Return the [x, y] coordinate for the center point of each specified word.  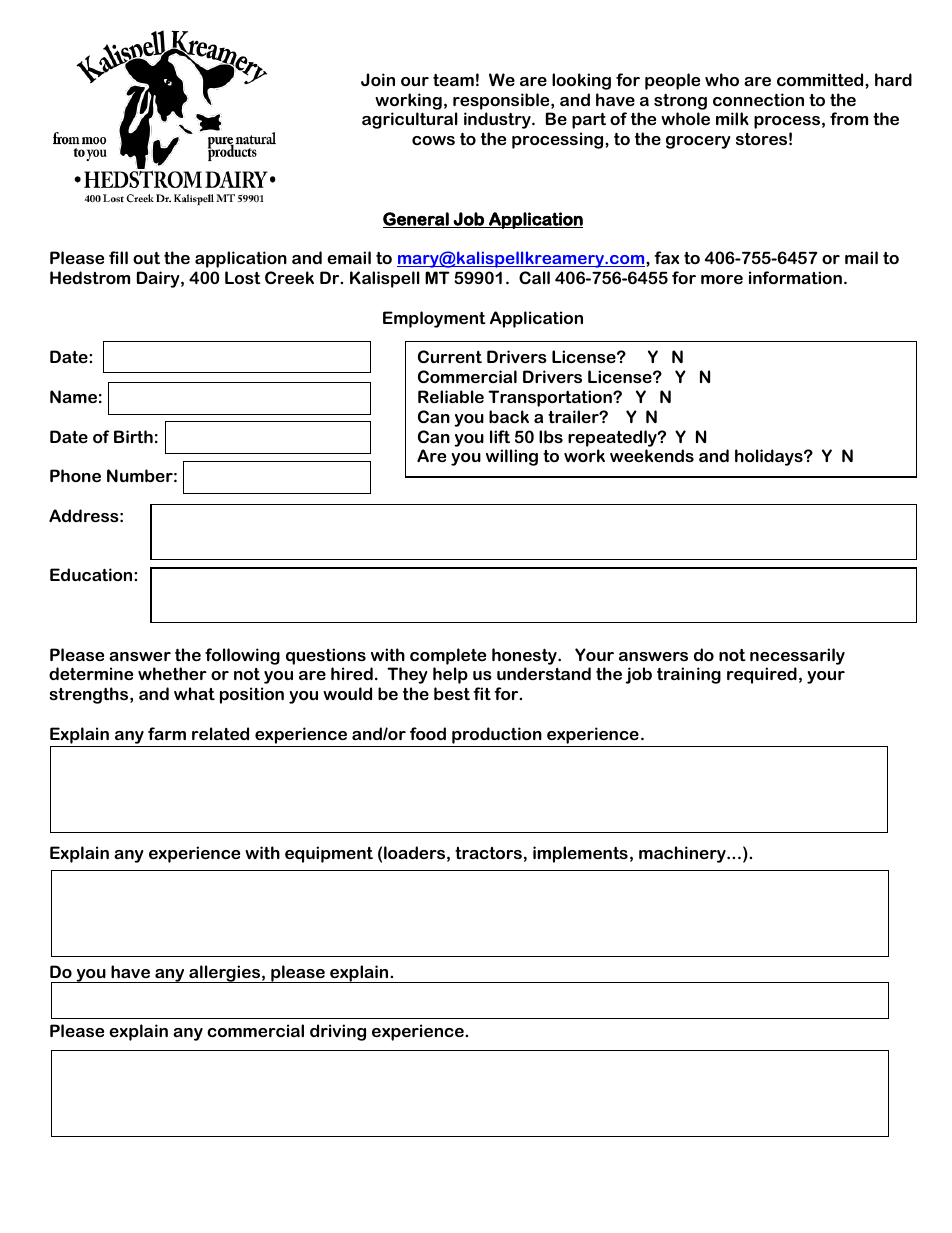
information [795, 277]
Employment [434, 319]
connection [758, 99]
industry [498, 120]
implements [580, 854]
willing [512, 457]
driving [338, 1032]
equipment [329, 854]
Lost [243, 277]
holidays [770, 457]
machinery [683, 854]
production [497, 737]
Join [378, 79]
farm [167, 733]
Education [92, 574]
